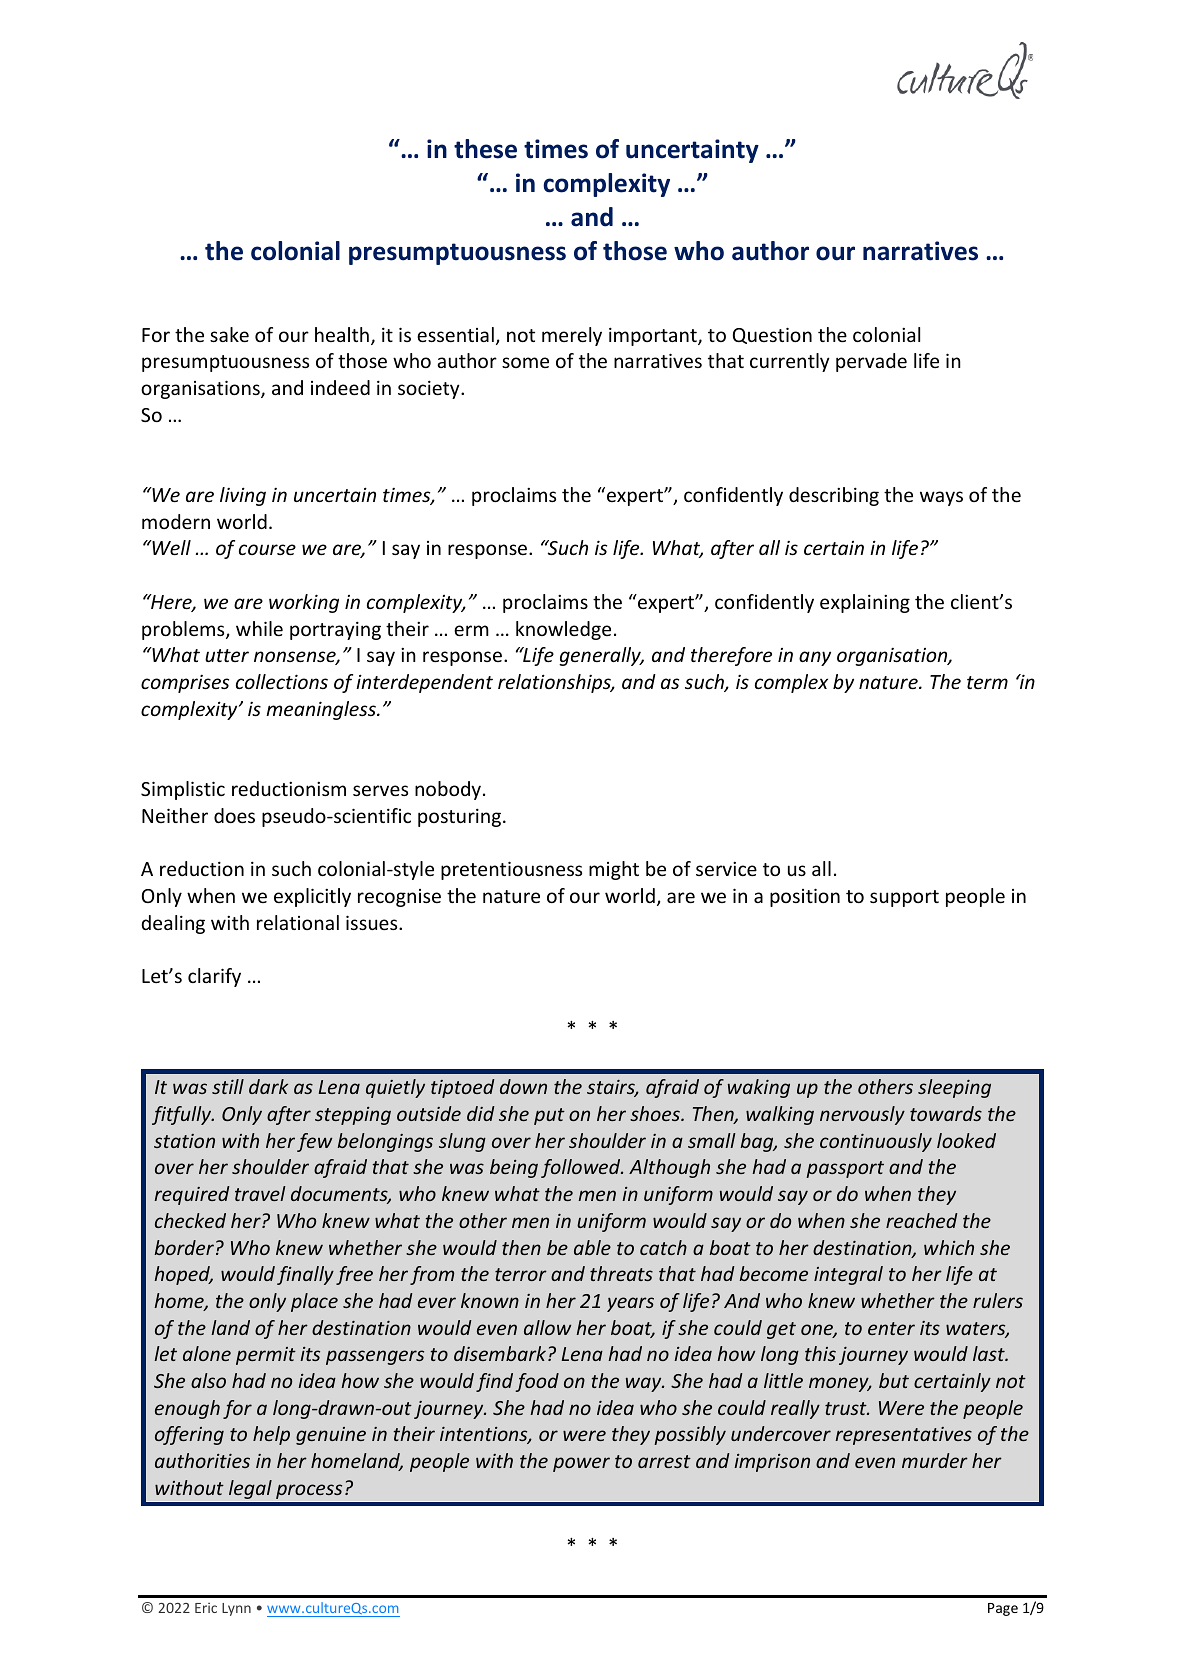 The image size is (1185, 1675). I want to click on explaining, so click(865, 603).
